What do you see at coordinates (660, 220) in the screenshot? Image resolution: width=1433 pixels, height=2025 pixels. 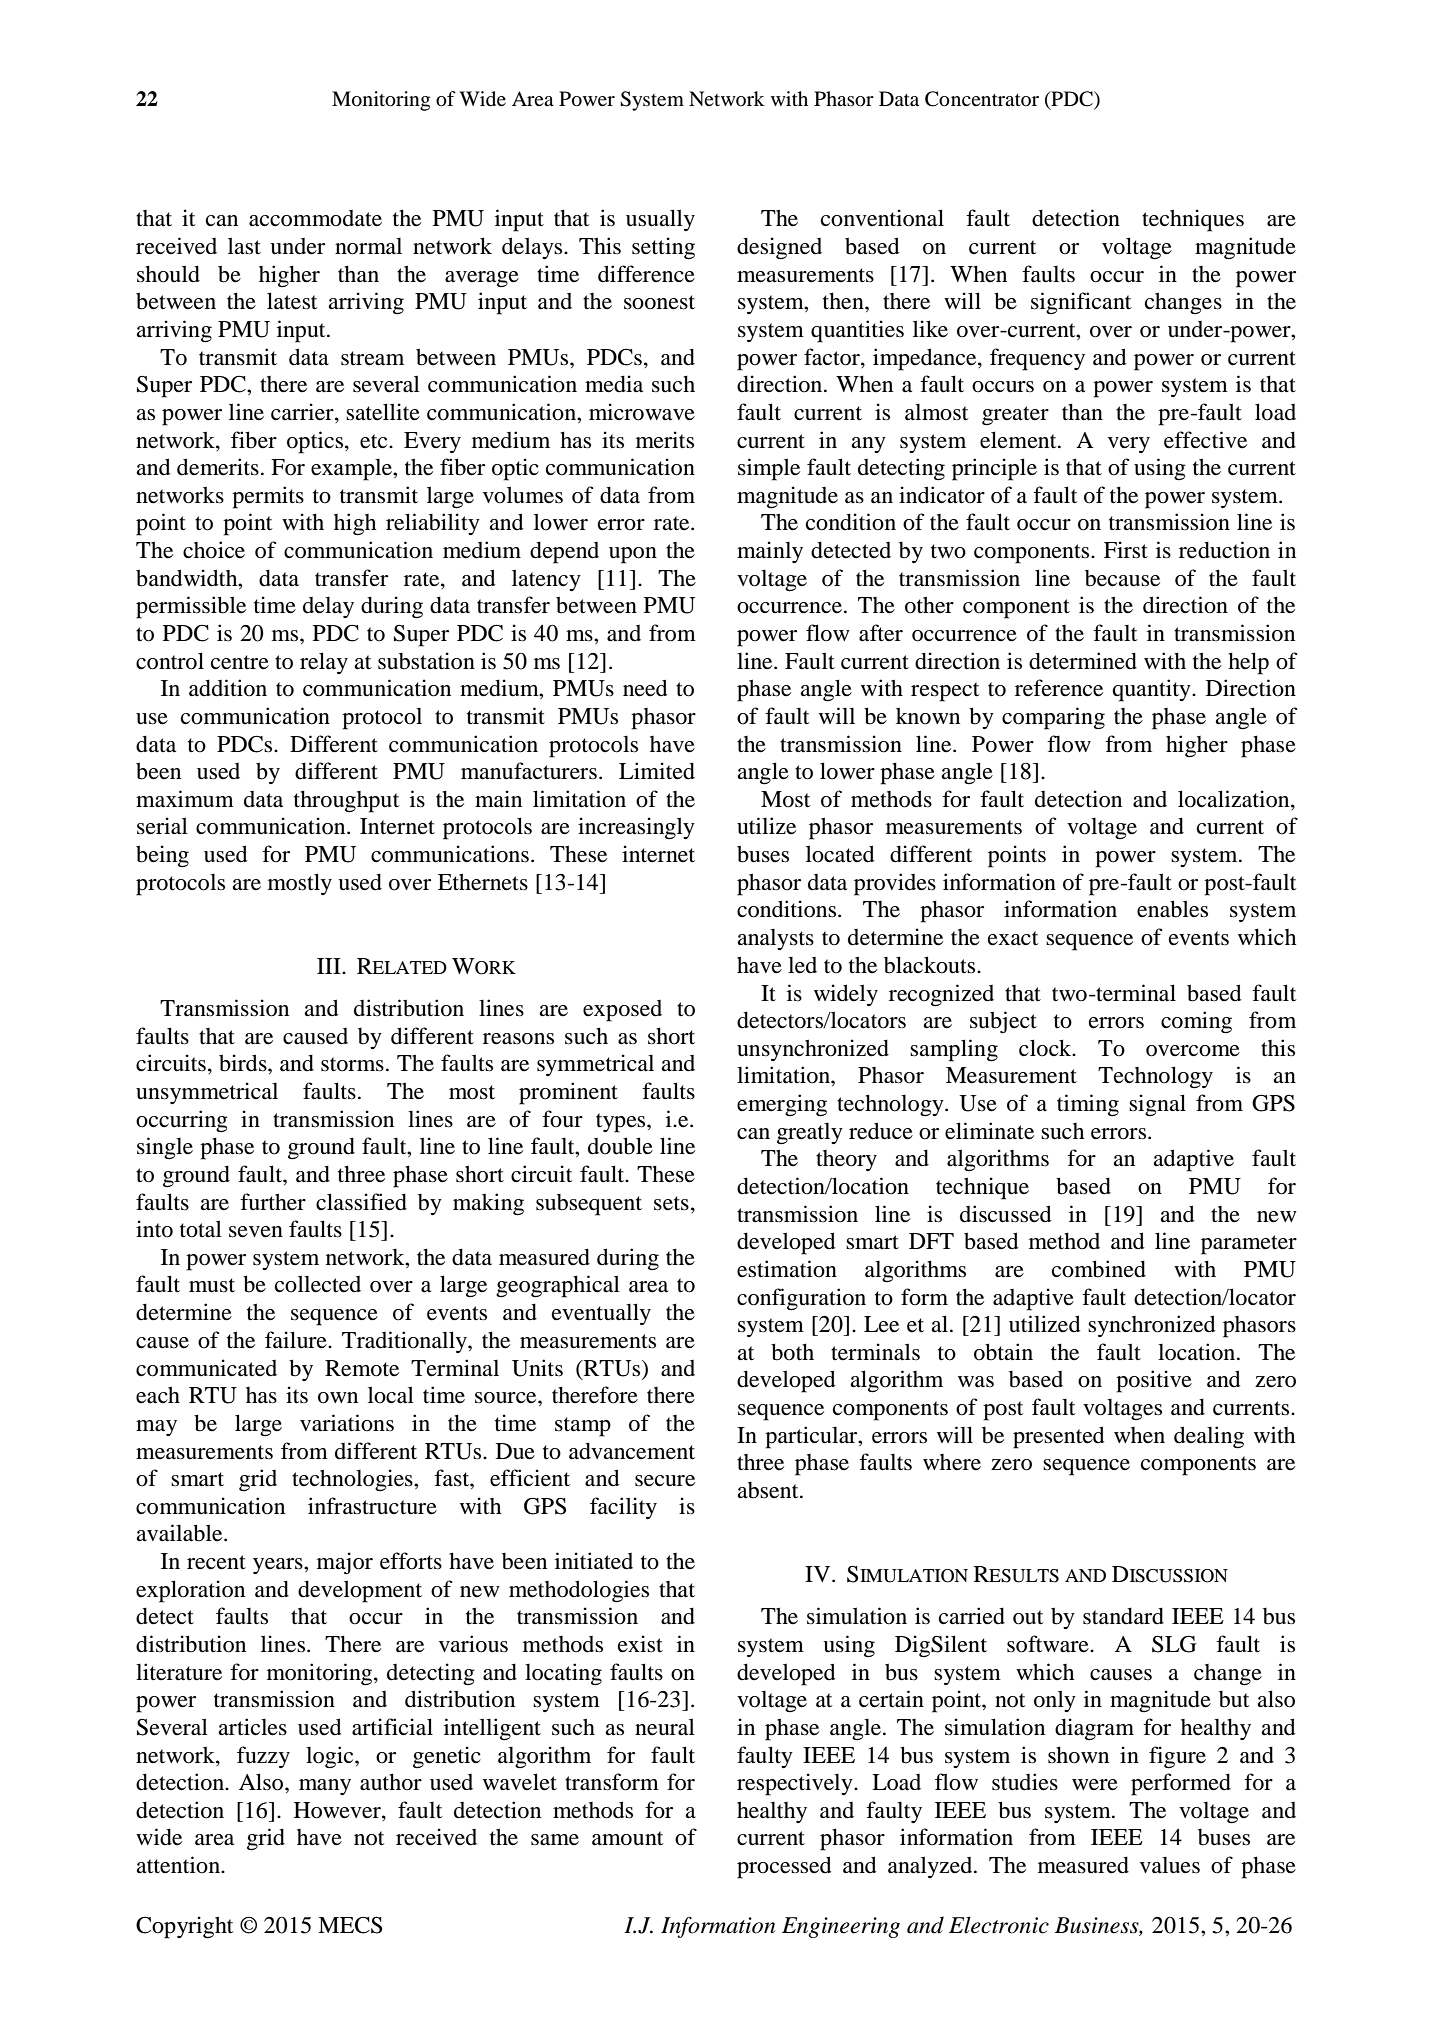 I see `usually` at bounding box center [660, 220].
